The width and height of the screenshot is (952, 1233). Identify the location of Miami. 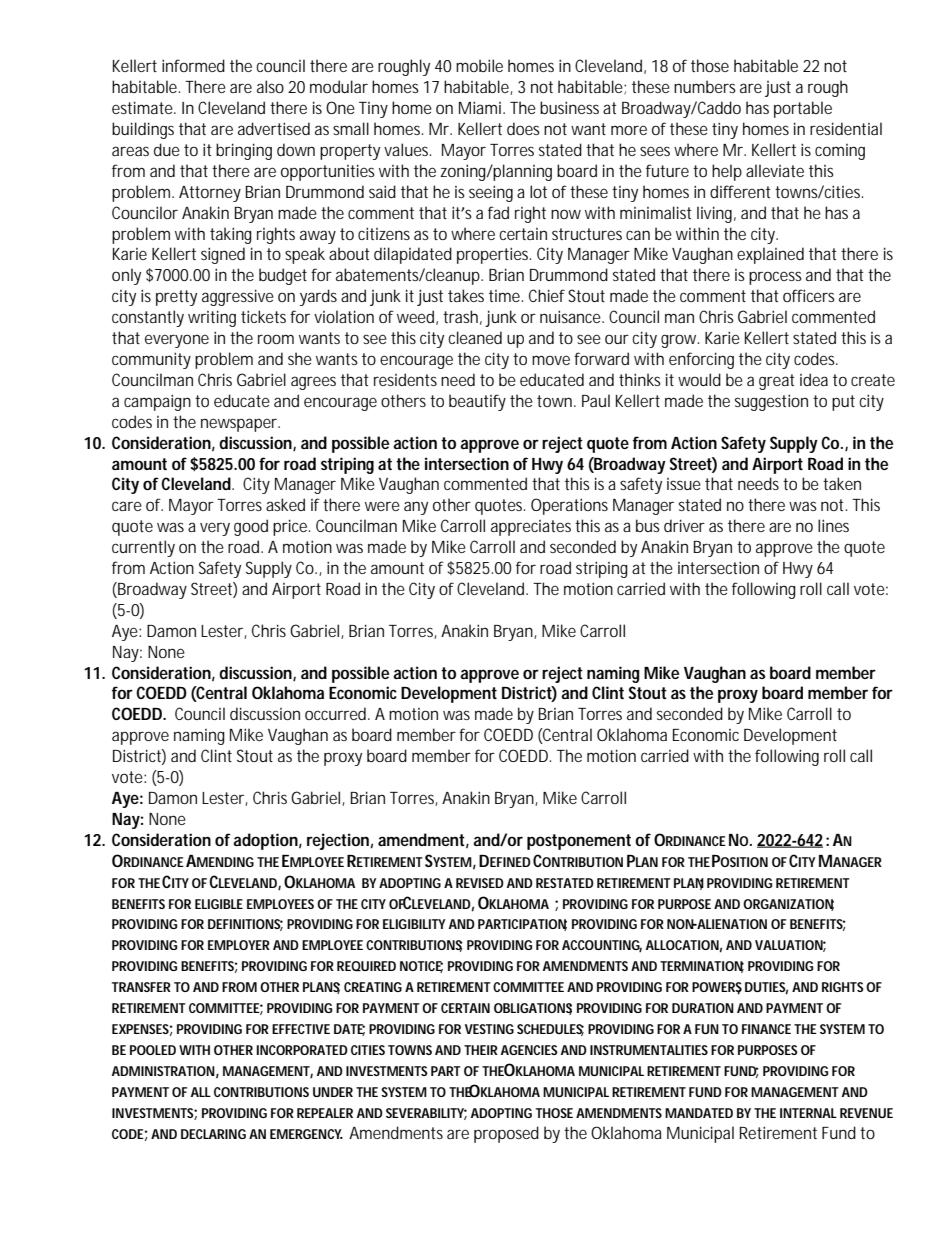
(481, 107).
